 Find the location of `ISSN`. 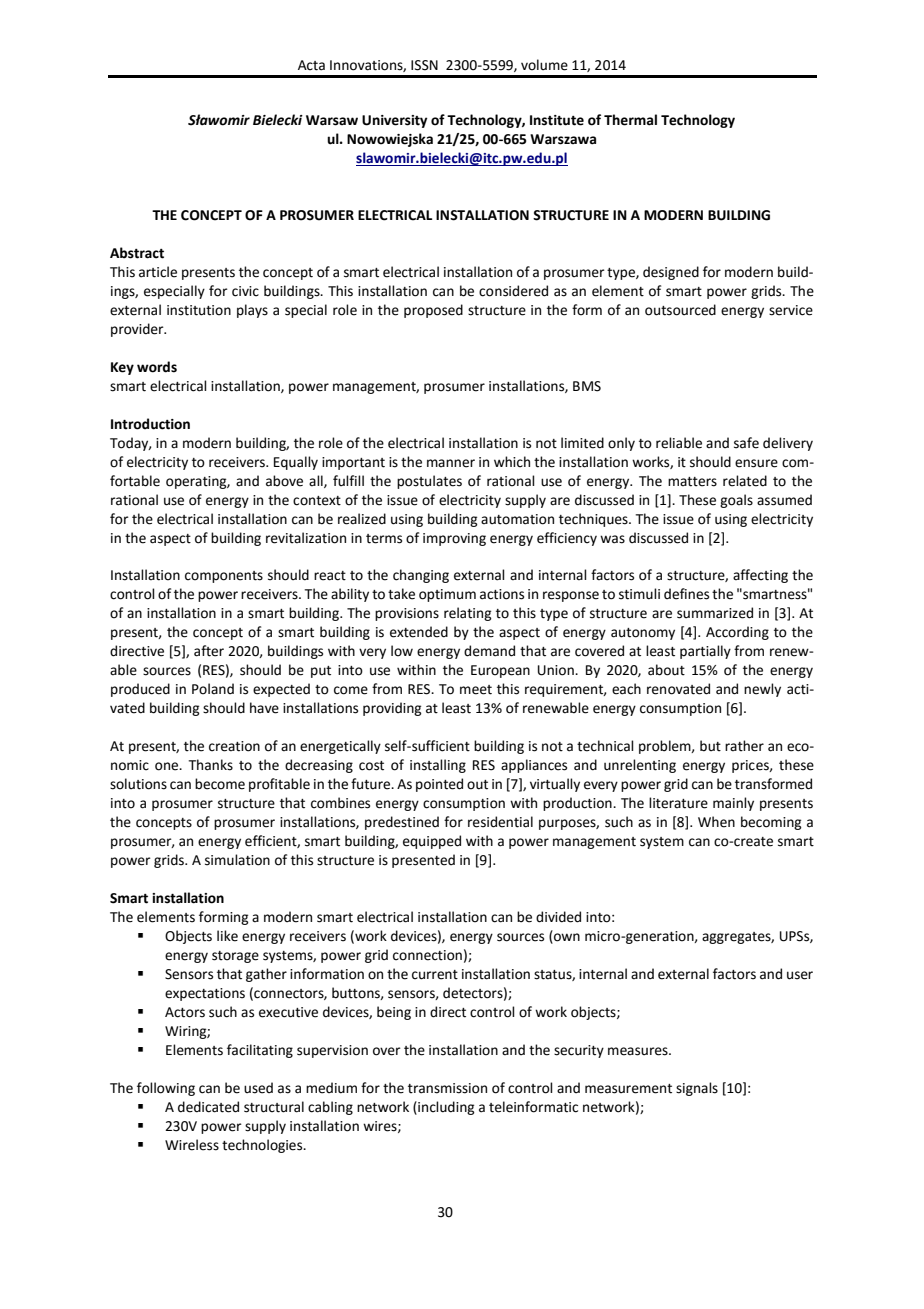

ISSN is located at coordinates (424, 65).
